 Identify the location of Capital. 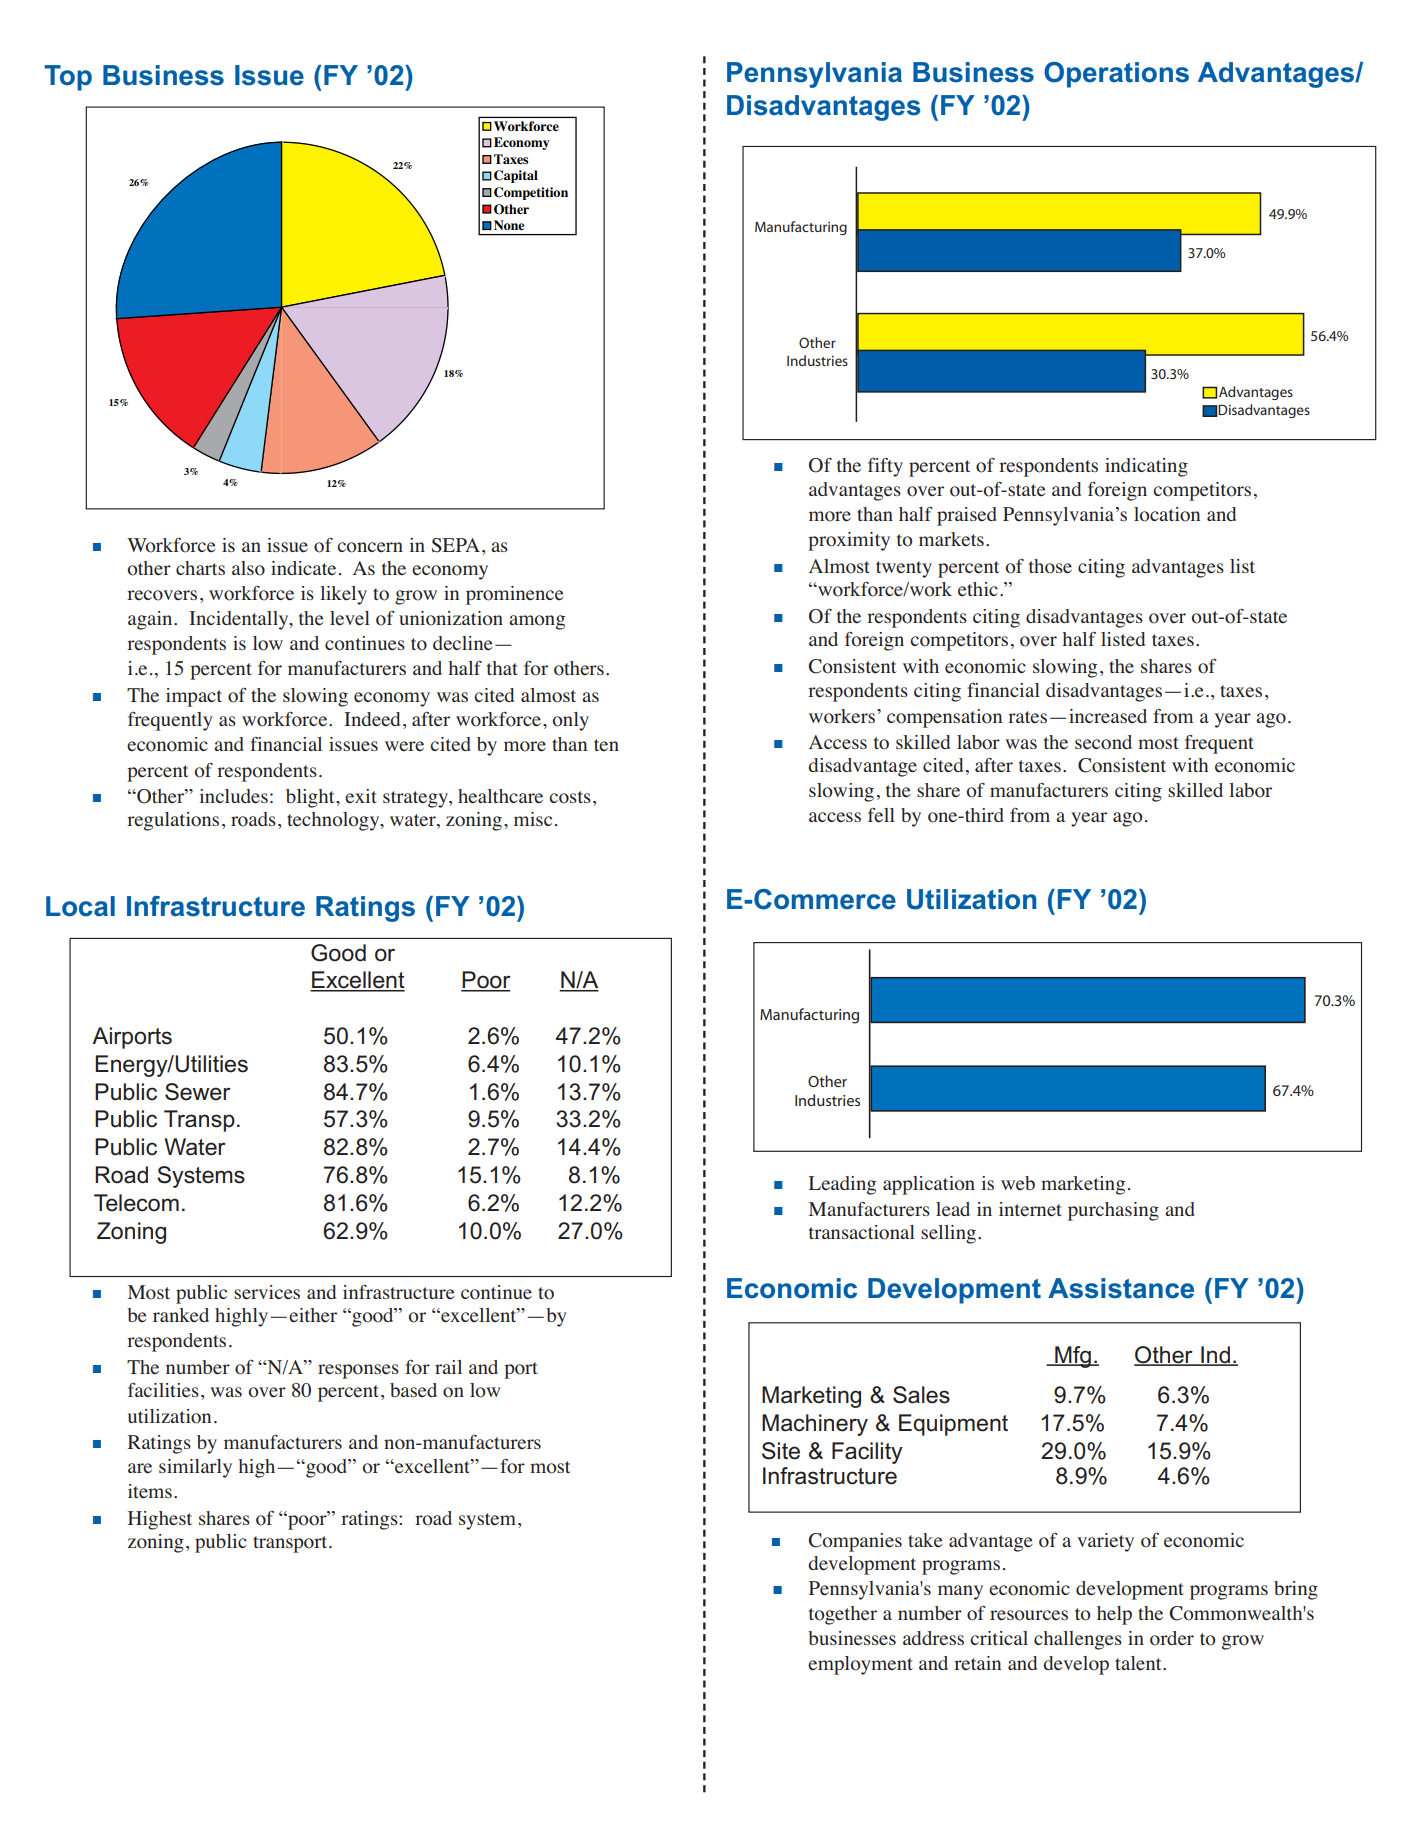
(516, 176).
